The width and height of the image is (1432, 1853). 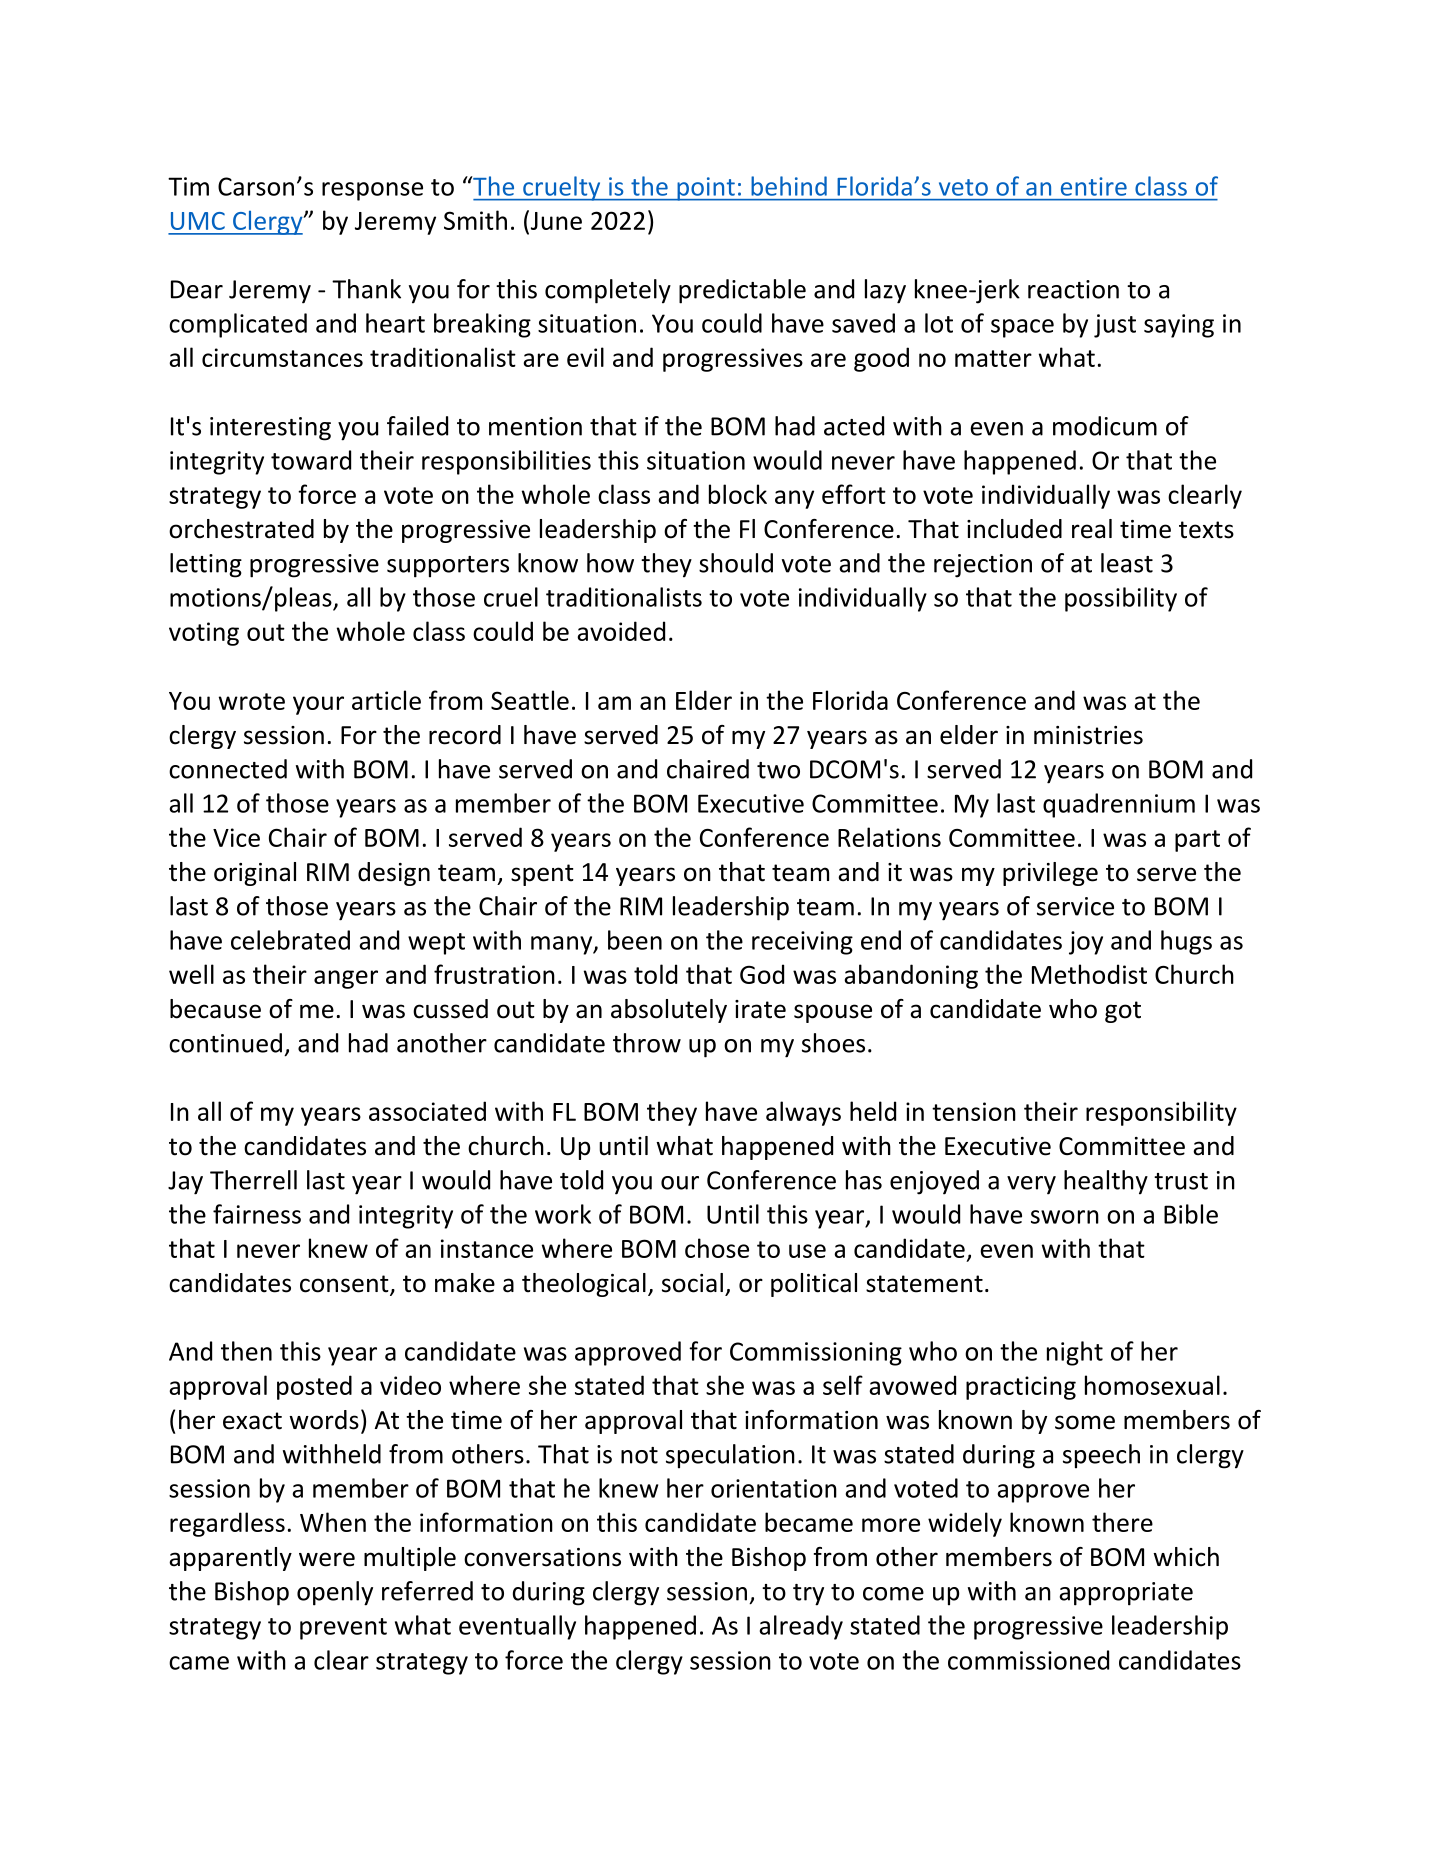 I want to click on point, so click(x=706, y=189).
